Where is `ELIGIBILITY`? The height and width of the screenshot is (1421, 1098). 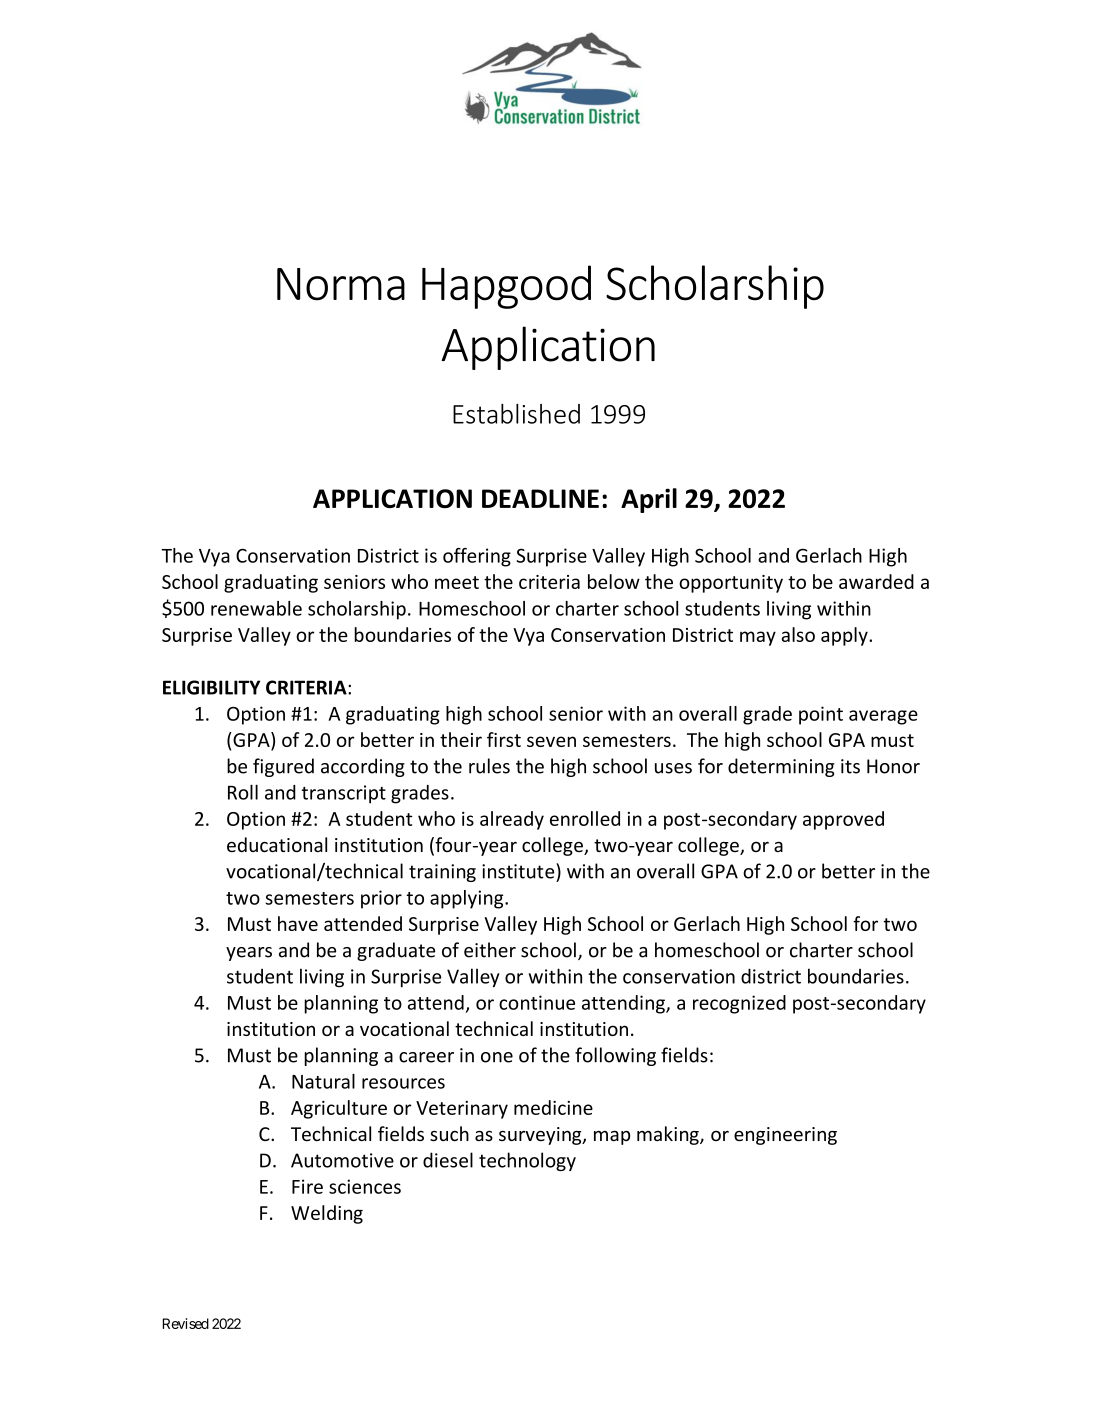
ELIGIBILITY is located at coordinates (211, 687).
